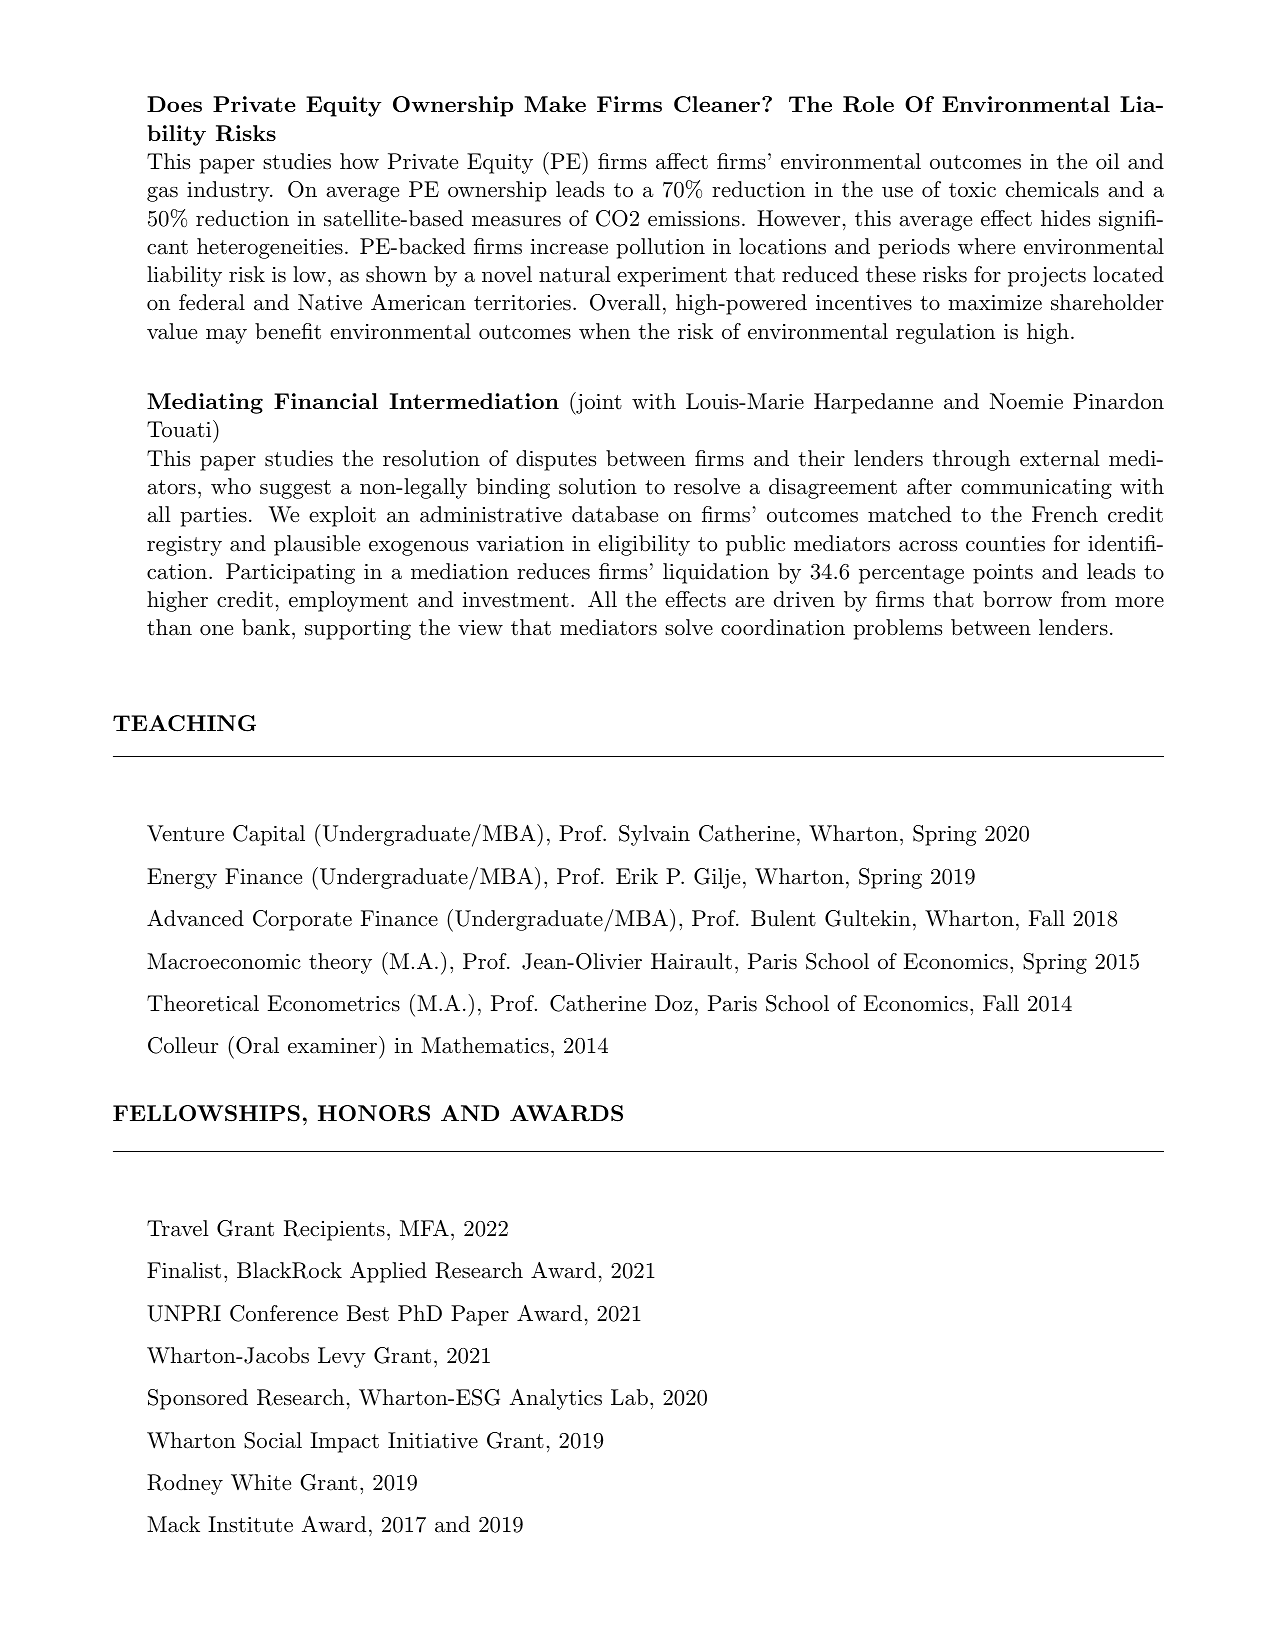 The width and height of the page is (1277, 1652). Describe the element at coordinates (615, 514) in the page. I see `database` at that location.
